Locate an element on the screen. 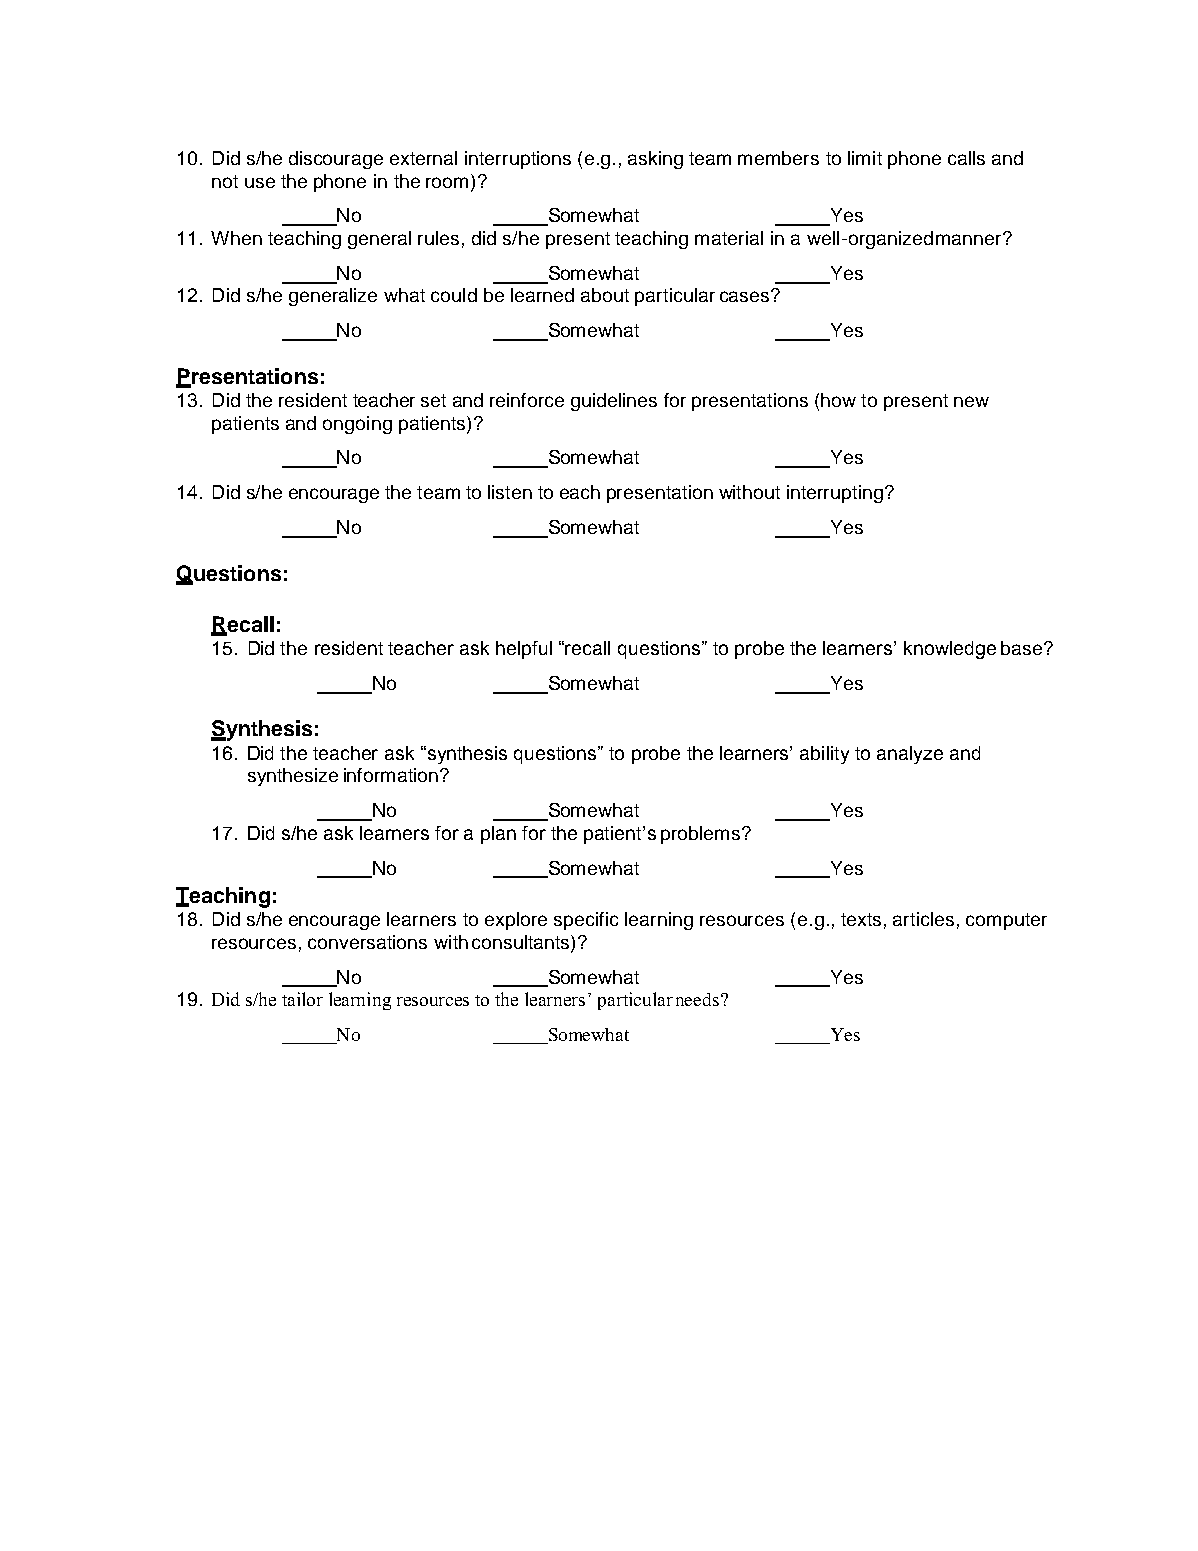  tailor is located at coordinates (302, 999).
